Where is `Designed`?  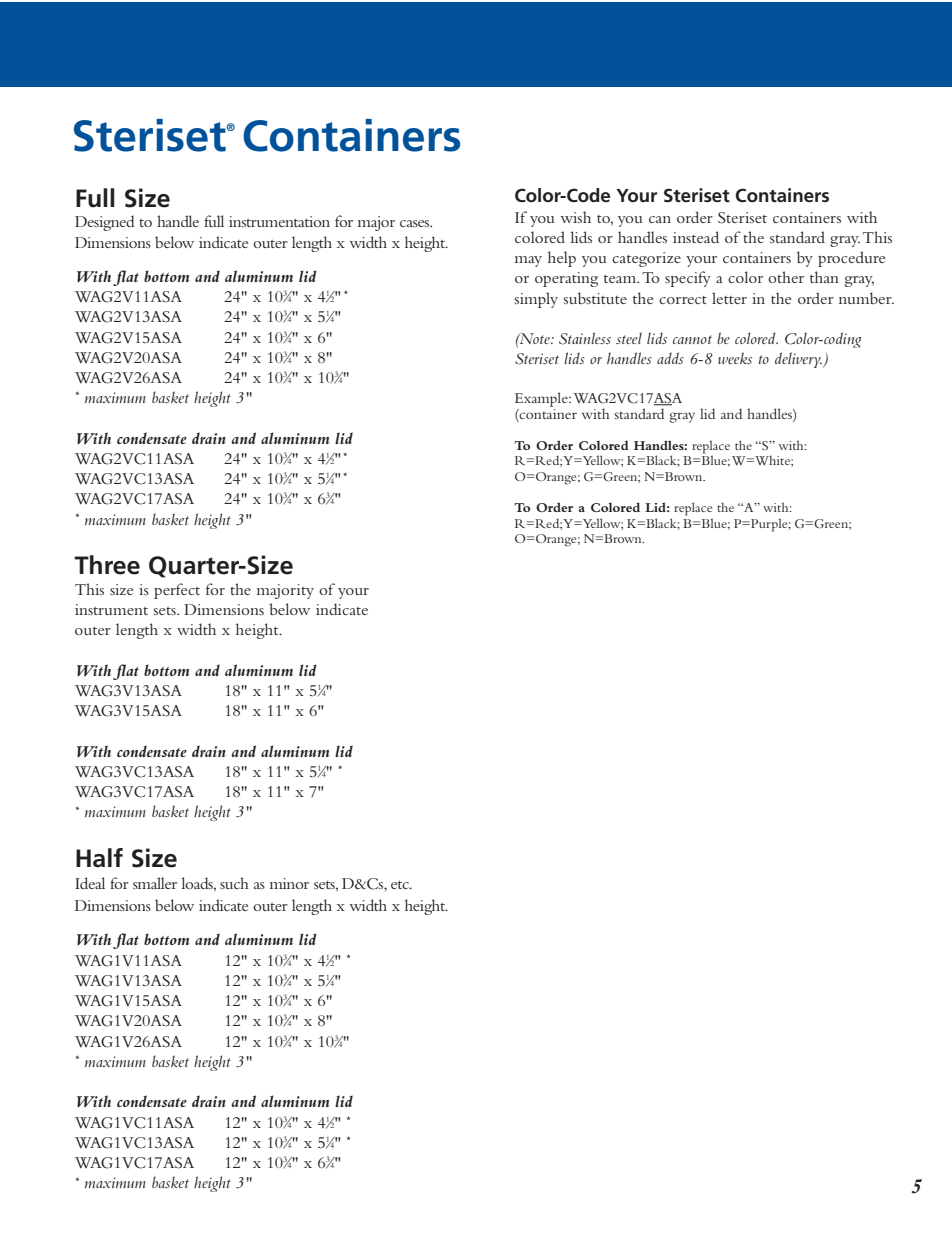
Designed is located at coordinates (105, 223).
